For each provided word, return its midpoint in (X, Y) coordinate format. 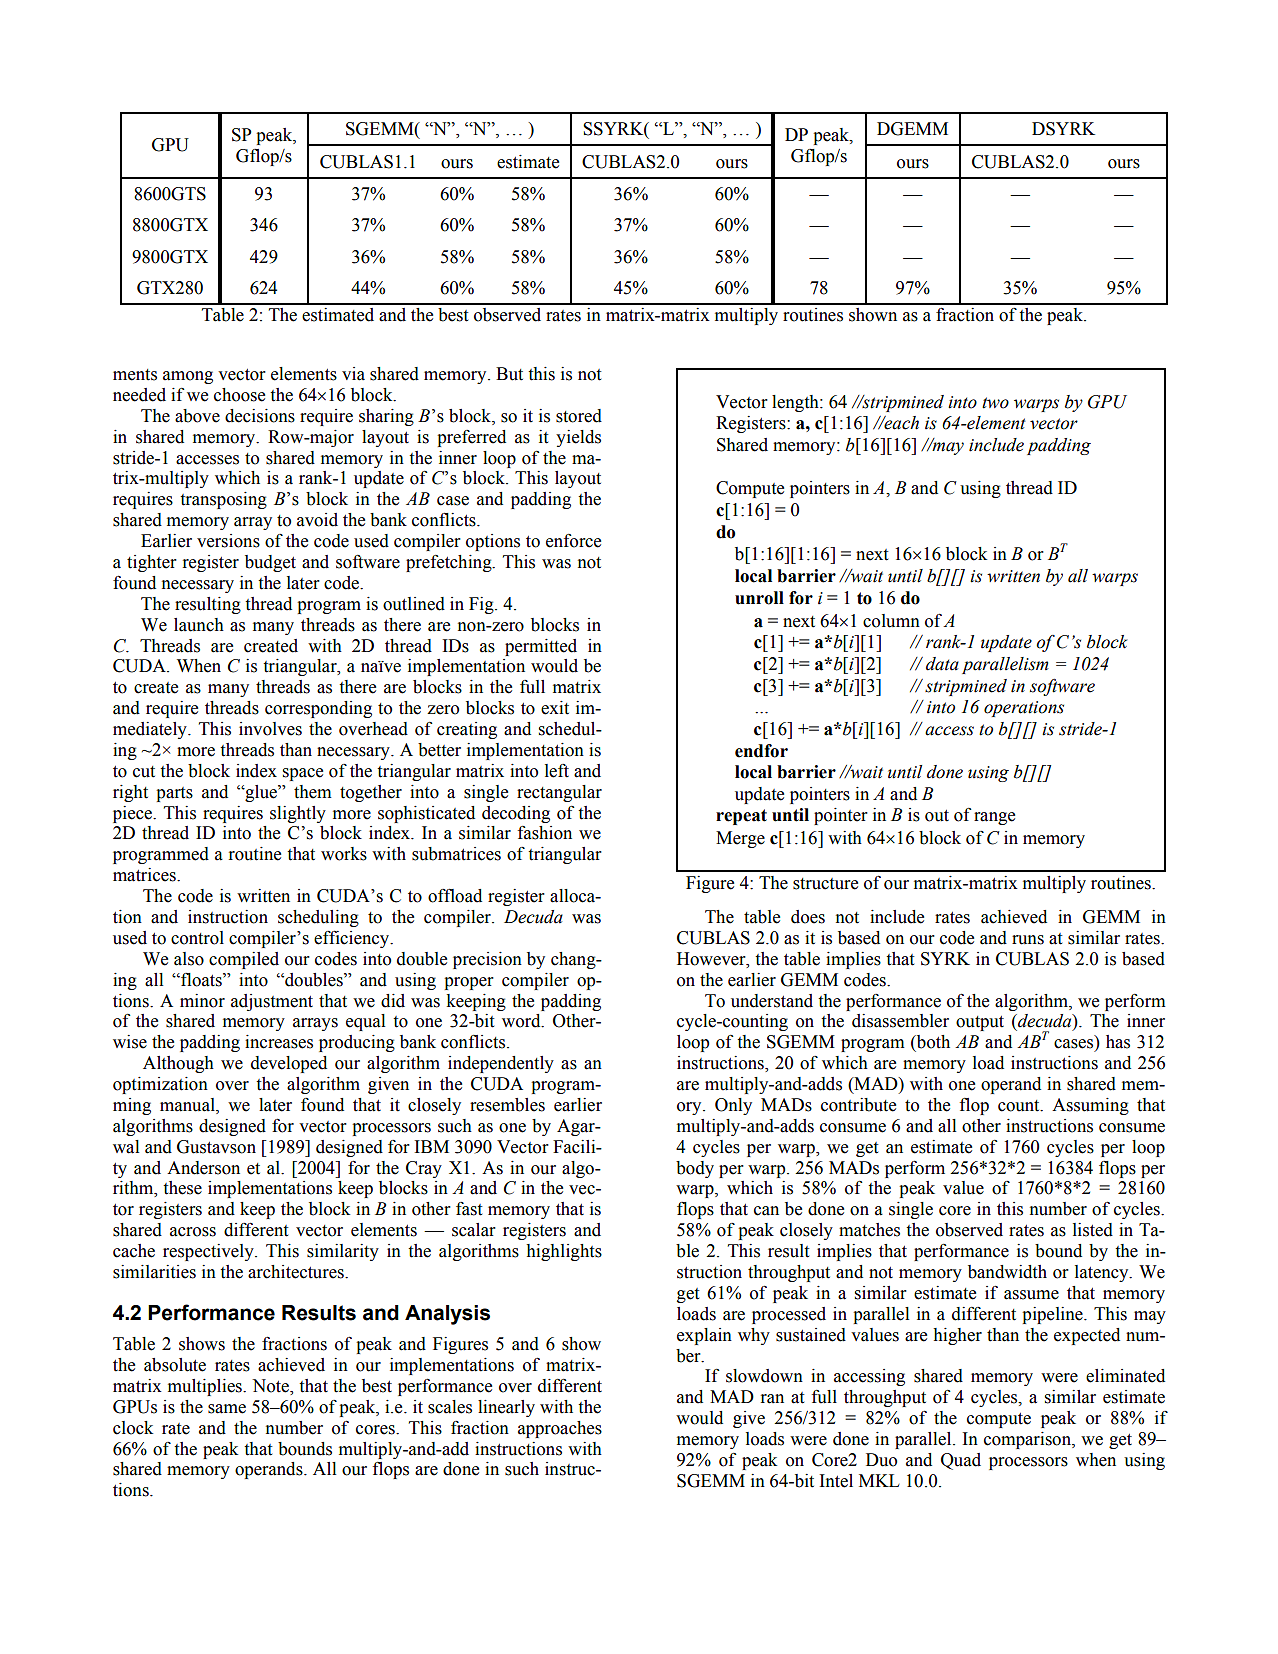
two (995, 403)
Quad (961, 1461)
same (227, 1409)
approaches (560, 1429)
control (197, 938)
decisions (260, 416)
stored (579, 416)
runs (1028, 940)
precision (487, 960)
